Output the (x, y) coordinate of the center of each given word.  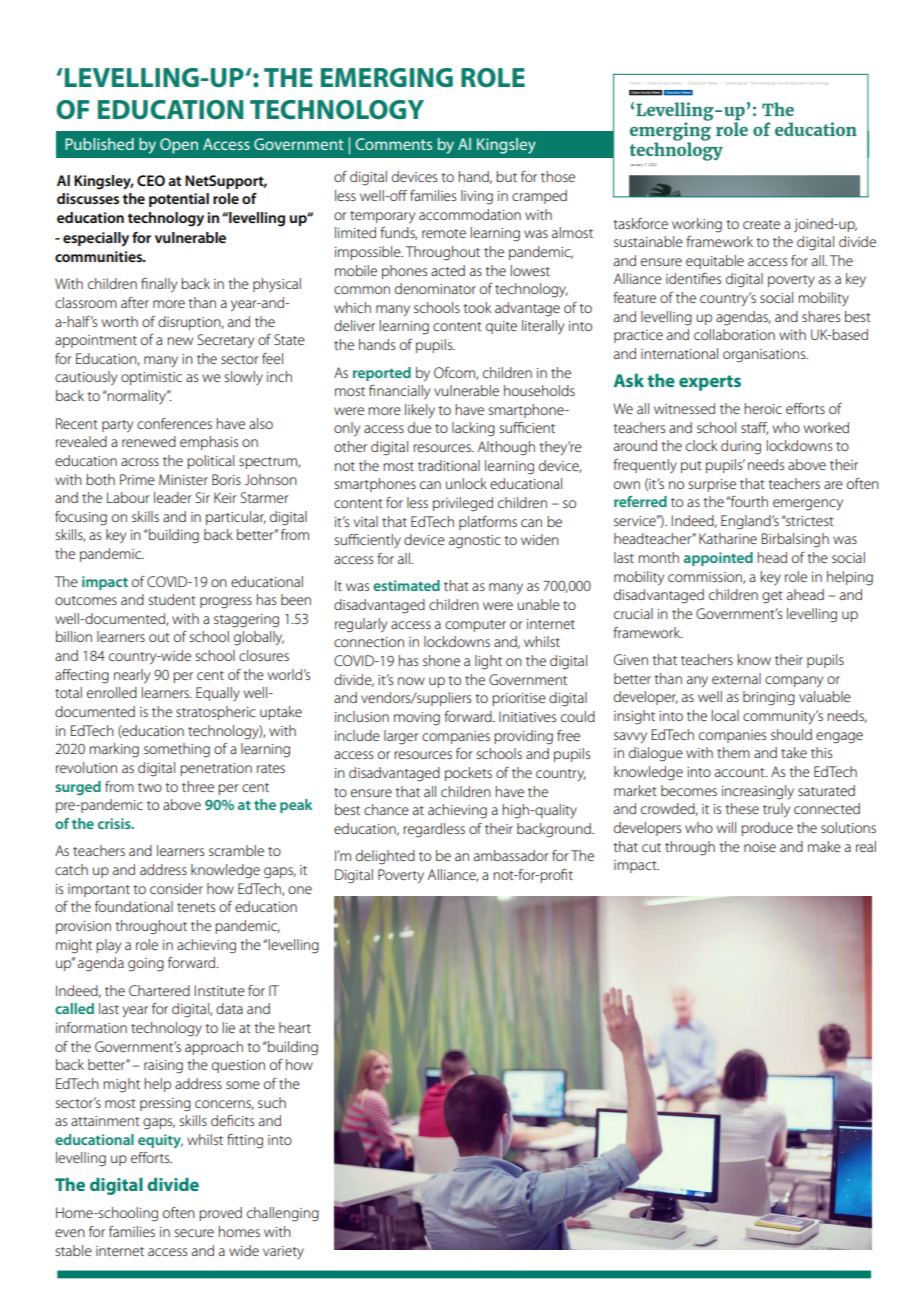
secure (194, 1233)
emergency (808, 505)
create (761, 224)
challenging (283, 1214)
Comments (393, 144)
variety (283, 1252)
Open (179, 146)
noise (760, 847)
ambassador (511, 855)
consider (176, 888)
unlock (466, 483)
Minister (183, 479)
